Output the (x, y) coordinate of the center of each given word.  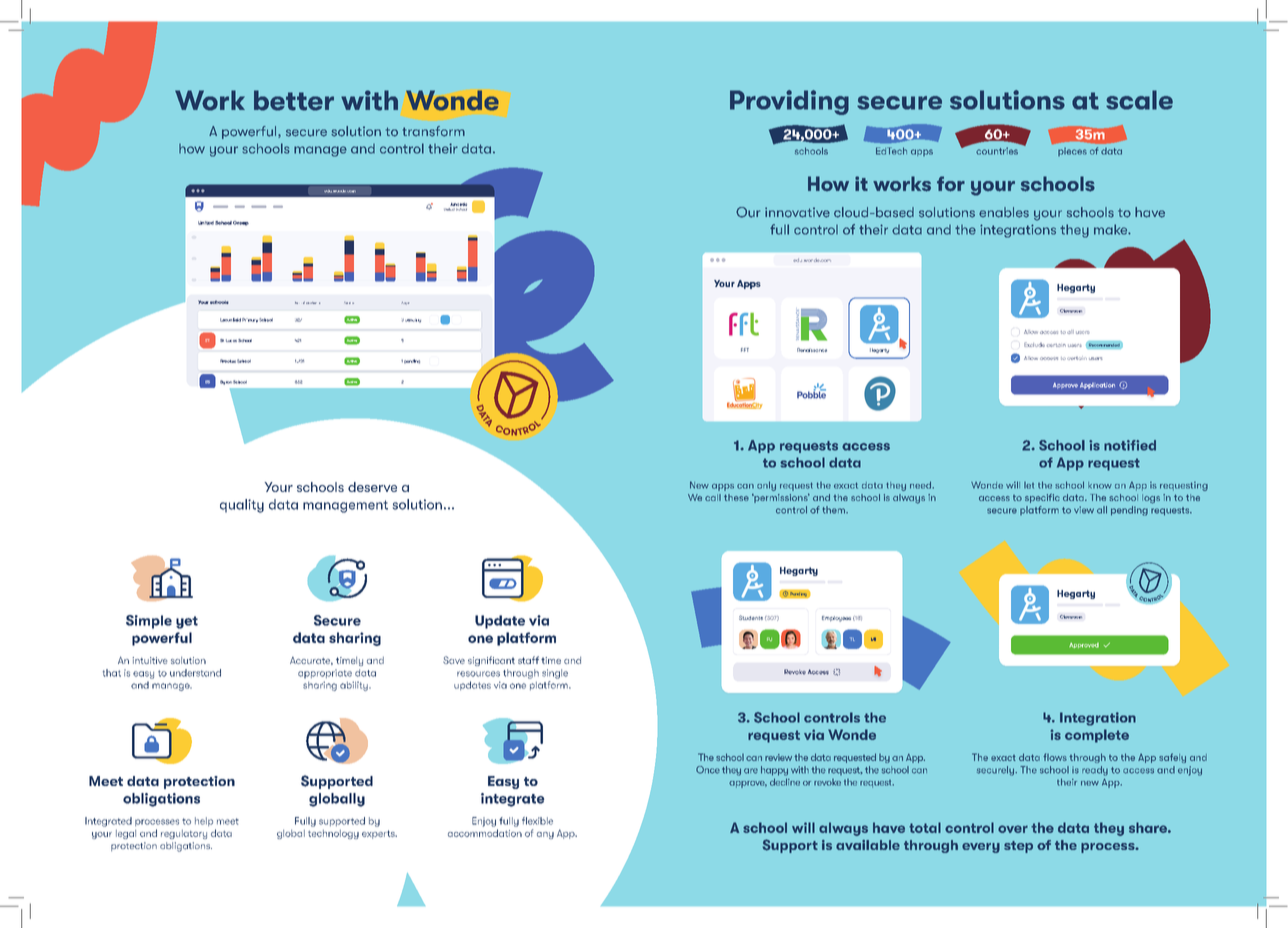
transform (434, 131)
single (555, 674)
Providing (789, 102)
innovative (797, 212)
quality (242, 506)
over (1013, 829)
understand (195, 673)
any (545, 835)
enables (1004, 212)
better (294, 100)
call (713, 497)
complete (1097, 736)
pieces (1072, 151)
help (204, 821)
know (1100, 485)
